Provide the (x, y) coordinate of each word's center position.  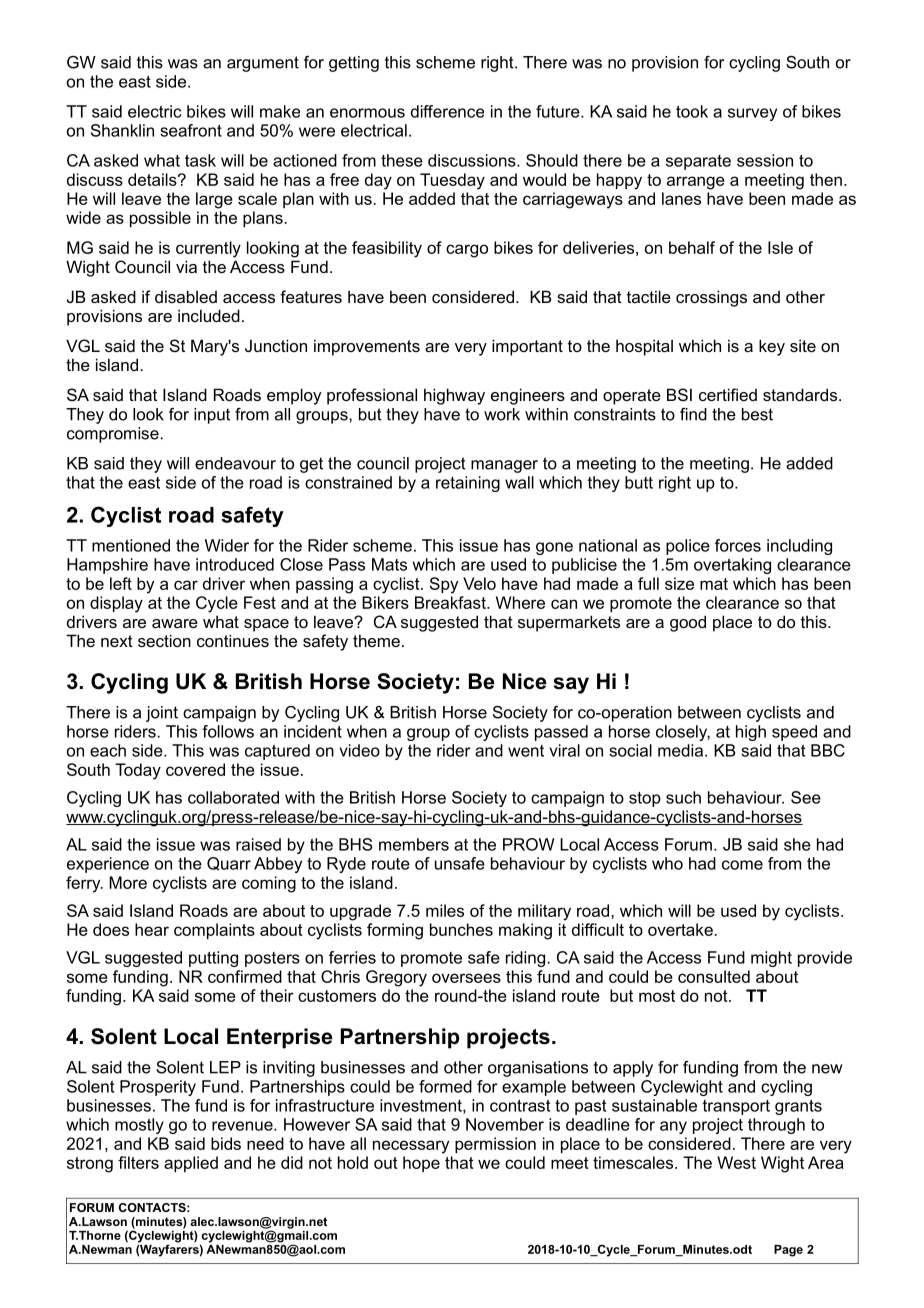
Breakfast (451, 602)
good (688, 623)
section (164, 640)
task (200, 160)
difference (447, 111)
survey (752, 114)
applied (191, 1164)
